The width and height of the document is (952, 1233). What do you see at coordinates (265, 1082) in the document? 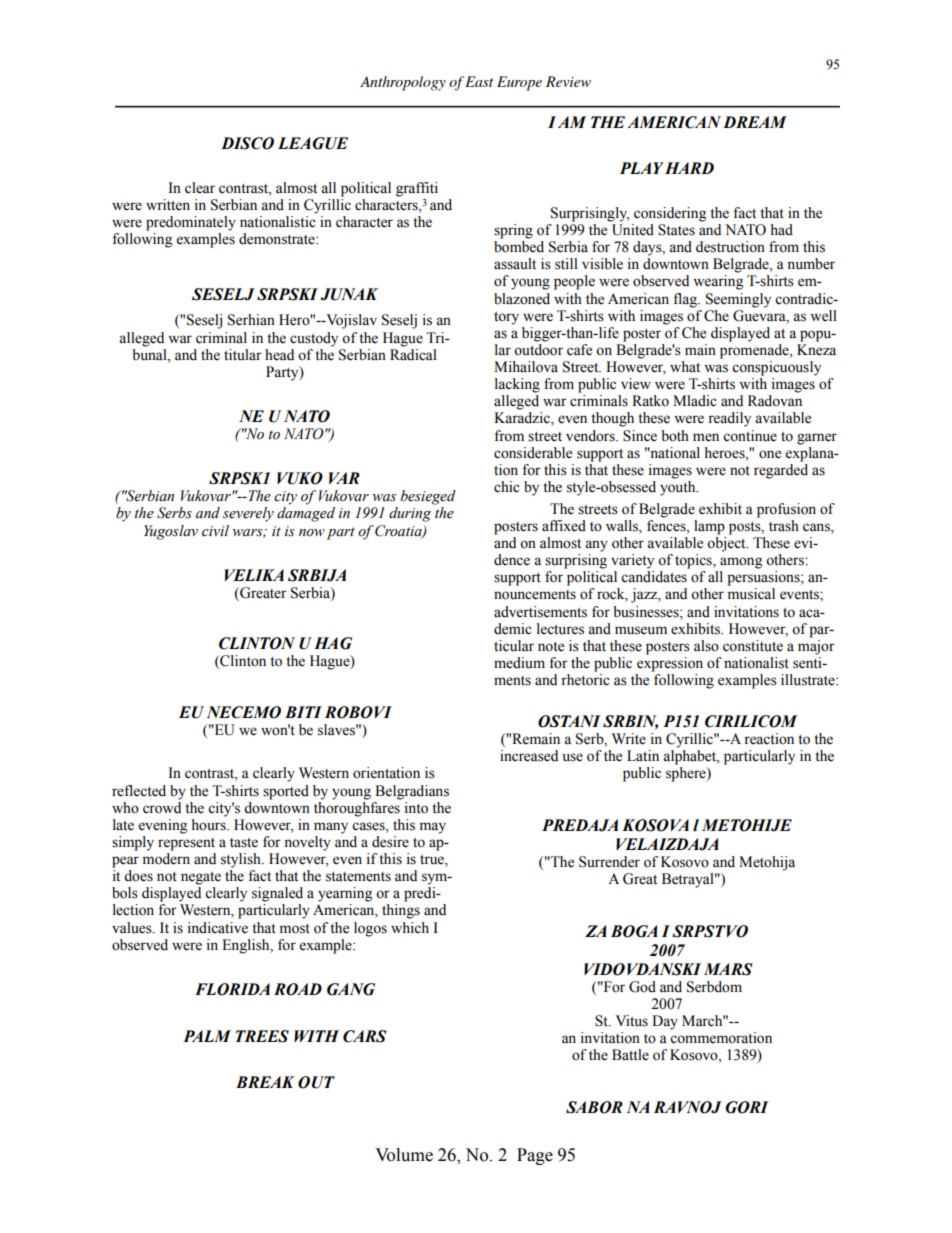
I see `BREAK` at bounding box center [265, 1082].
